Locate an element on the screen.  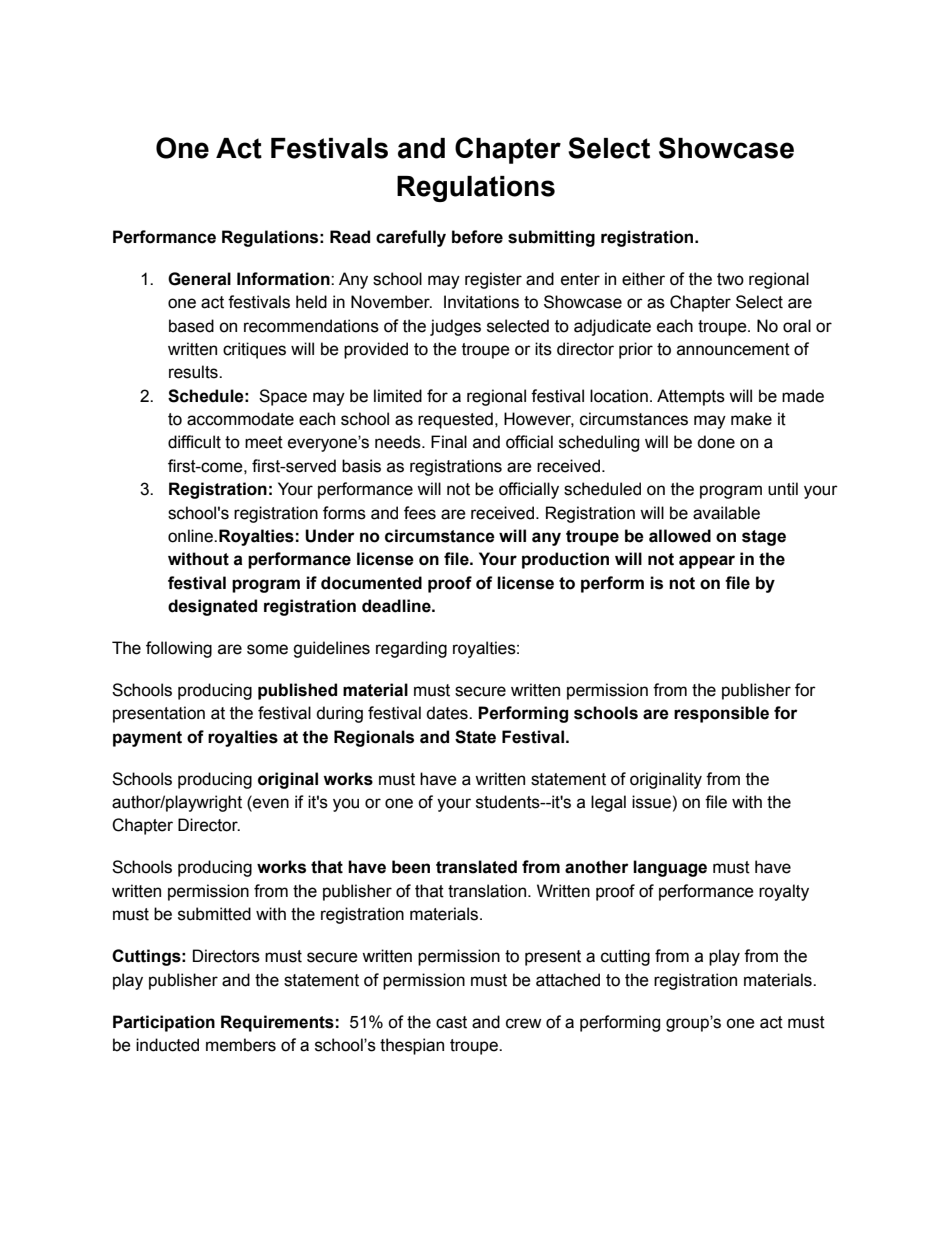
responsible is located at coordinates (721, 714).
